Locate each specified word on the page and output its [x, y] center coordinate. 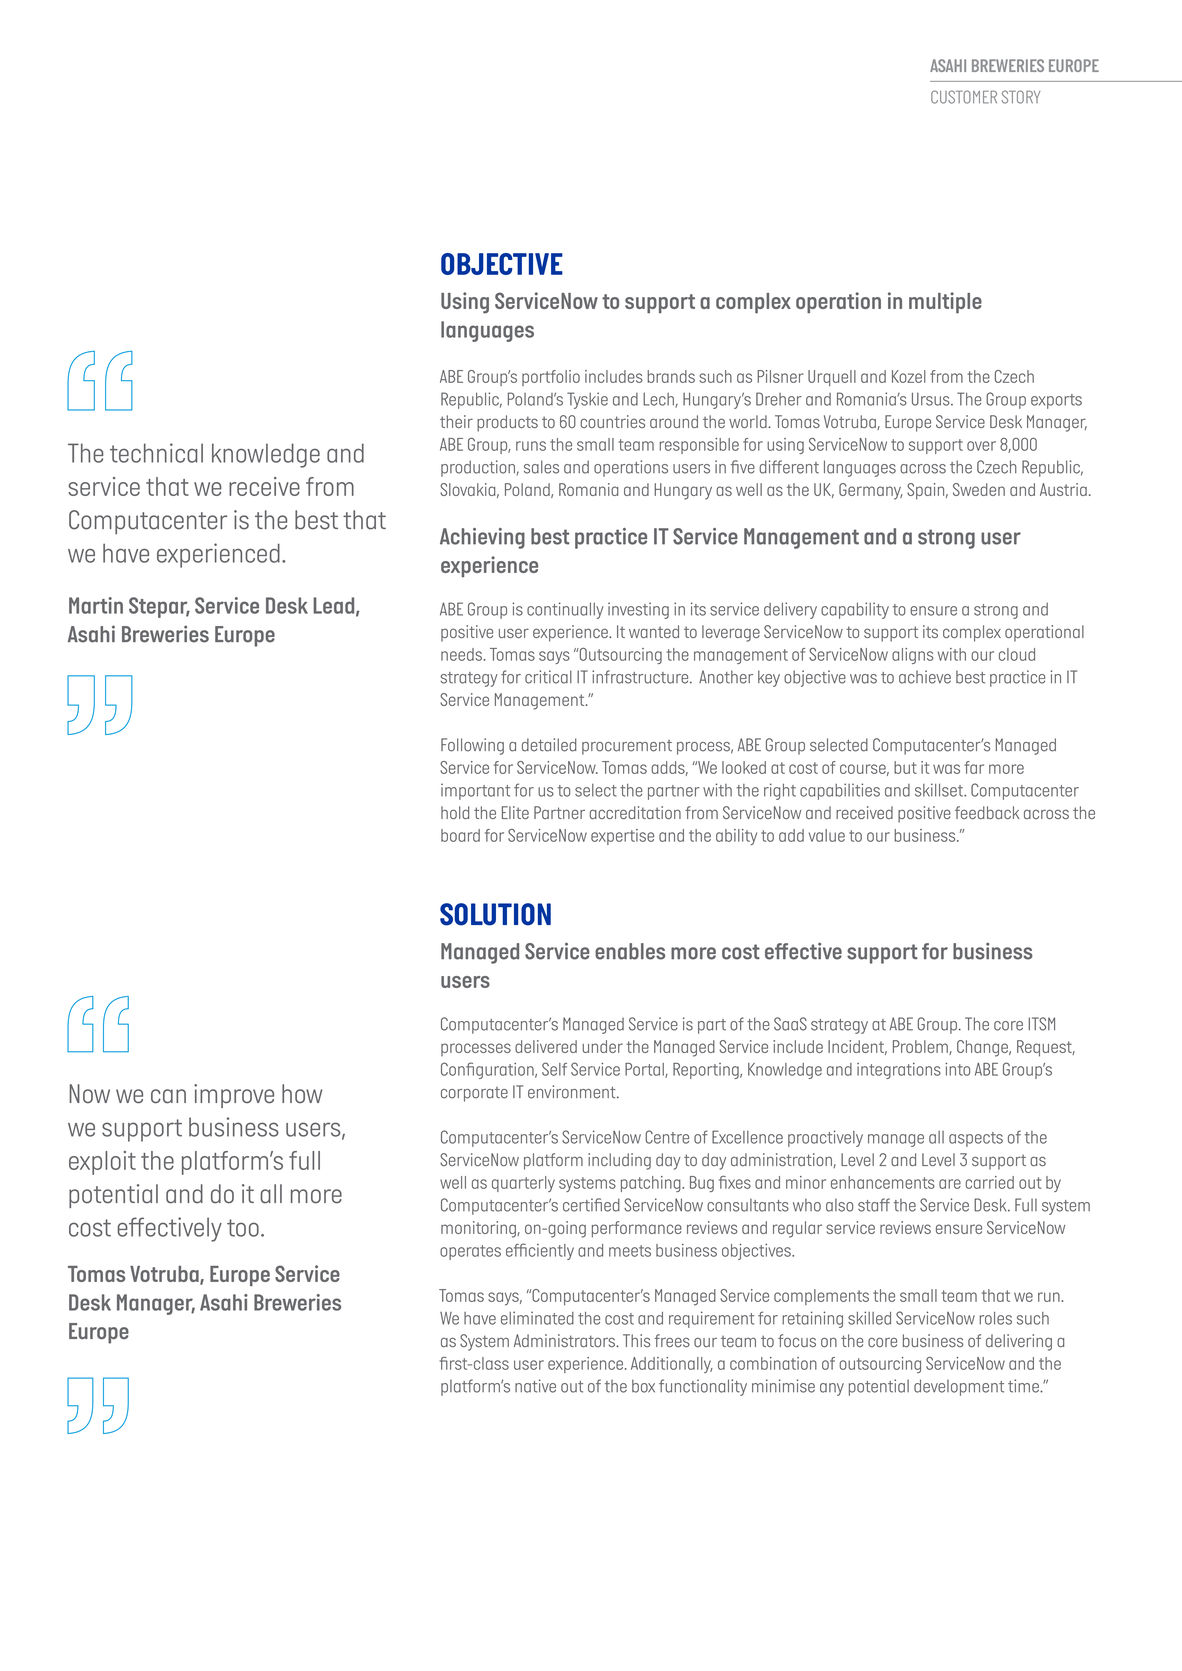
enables [630, 951]
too [243, 1228]
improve [234, 1096]
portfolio [551, 378]
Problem [921, 1047]
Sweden [979, 489]
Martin [96, 605]
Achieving [482, 538]
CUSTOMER [964, 97]
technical [156, 453]
